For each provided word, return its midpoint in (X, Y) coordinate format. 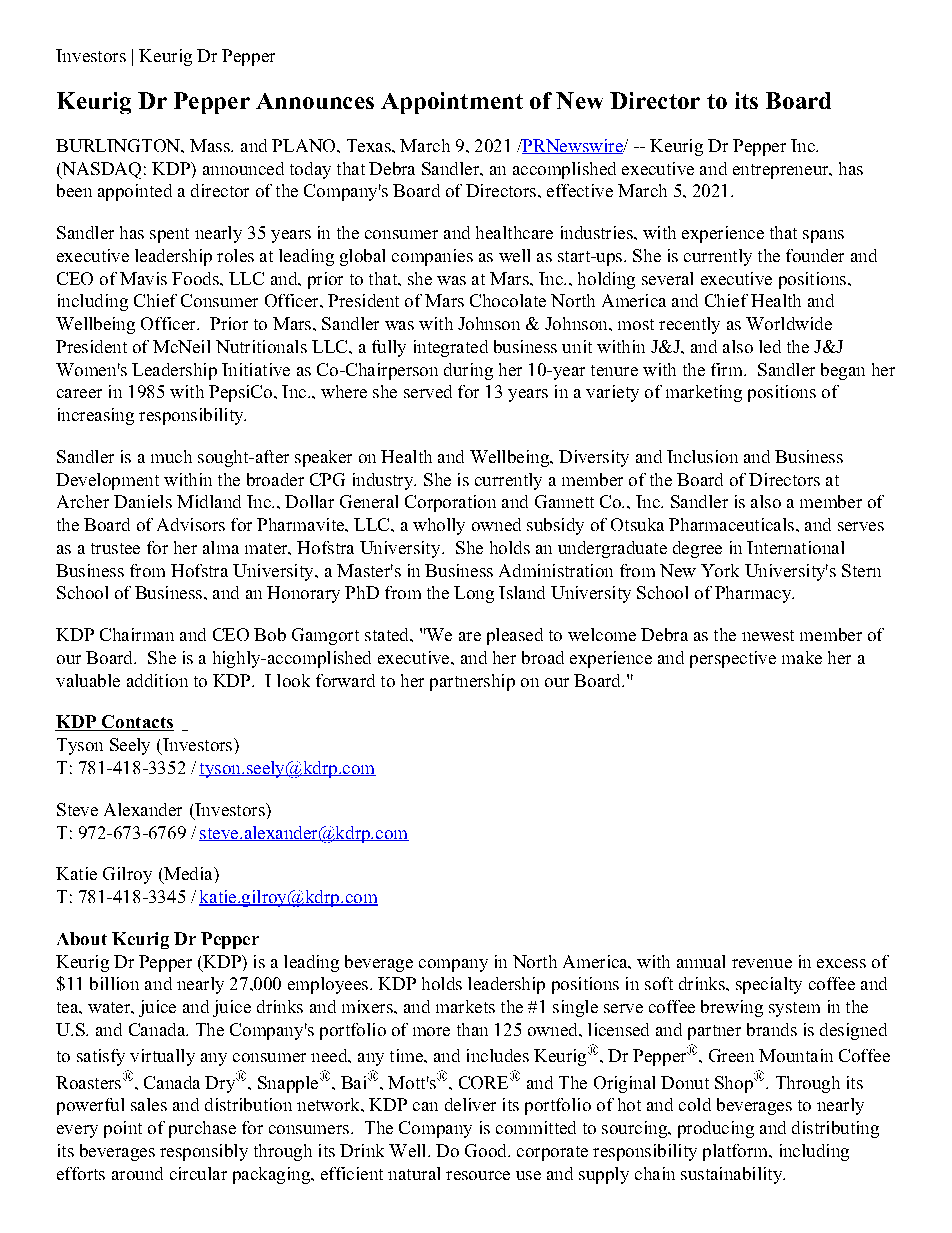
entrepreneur (782, 171)
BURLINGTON (119, 145)
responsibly (204, 1152)
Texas (370, 145)
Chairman (137, 634)
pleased (515, 636)
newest (768, 635)
